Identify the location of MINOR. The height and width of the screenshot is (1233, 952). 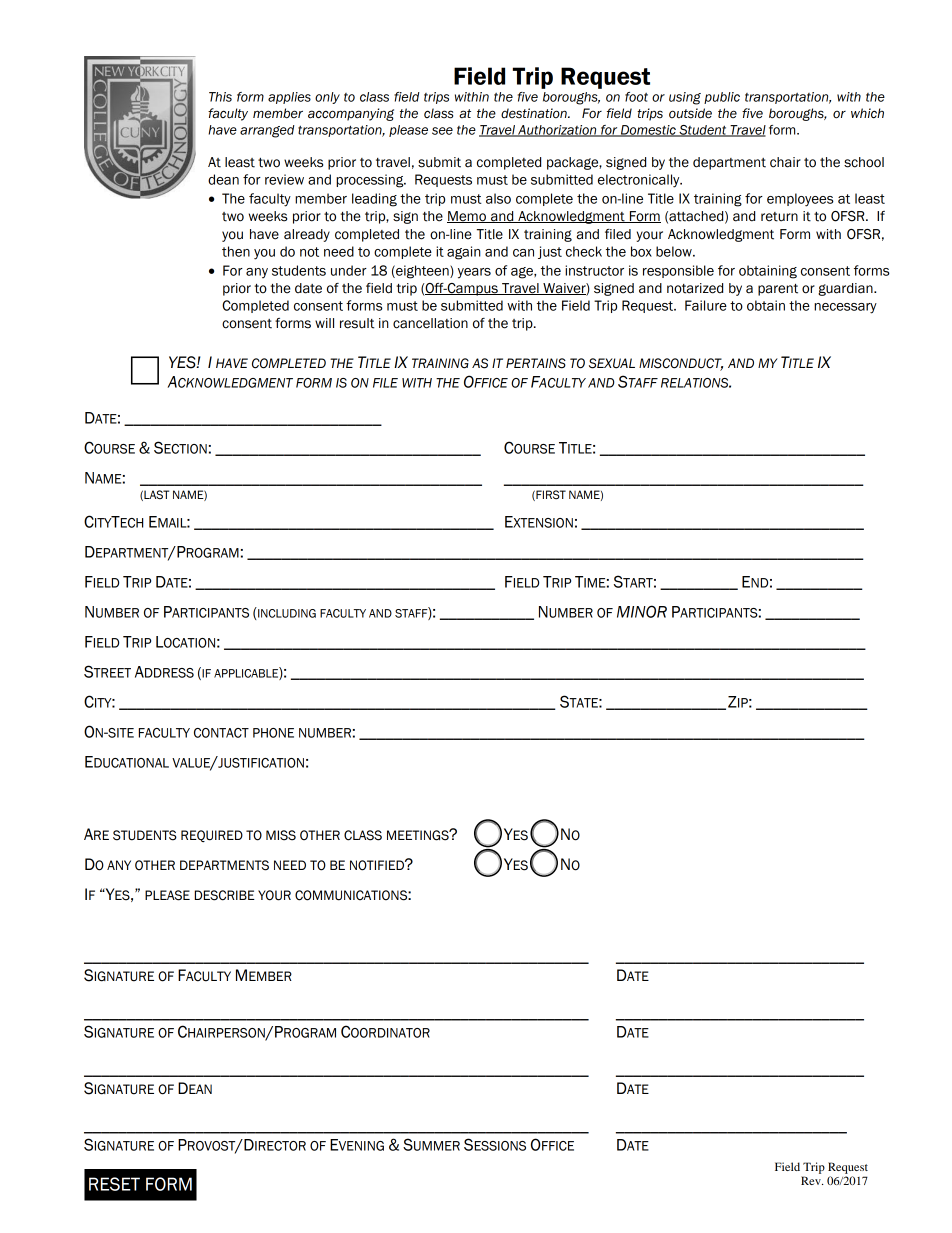
(642, 611).
